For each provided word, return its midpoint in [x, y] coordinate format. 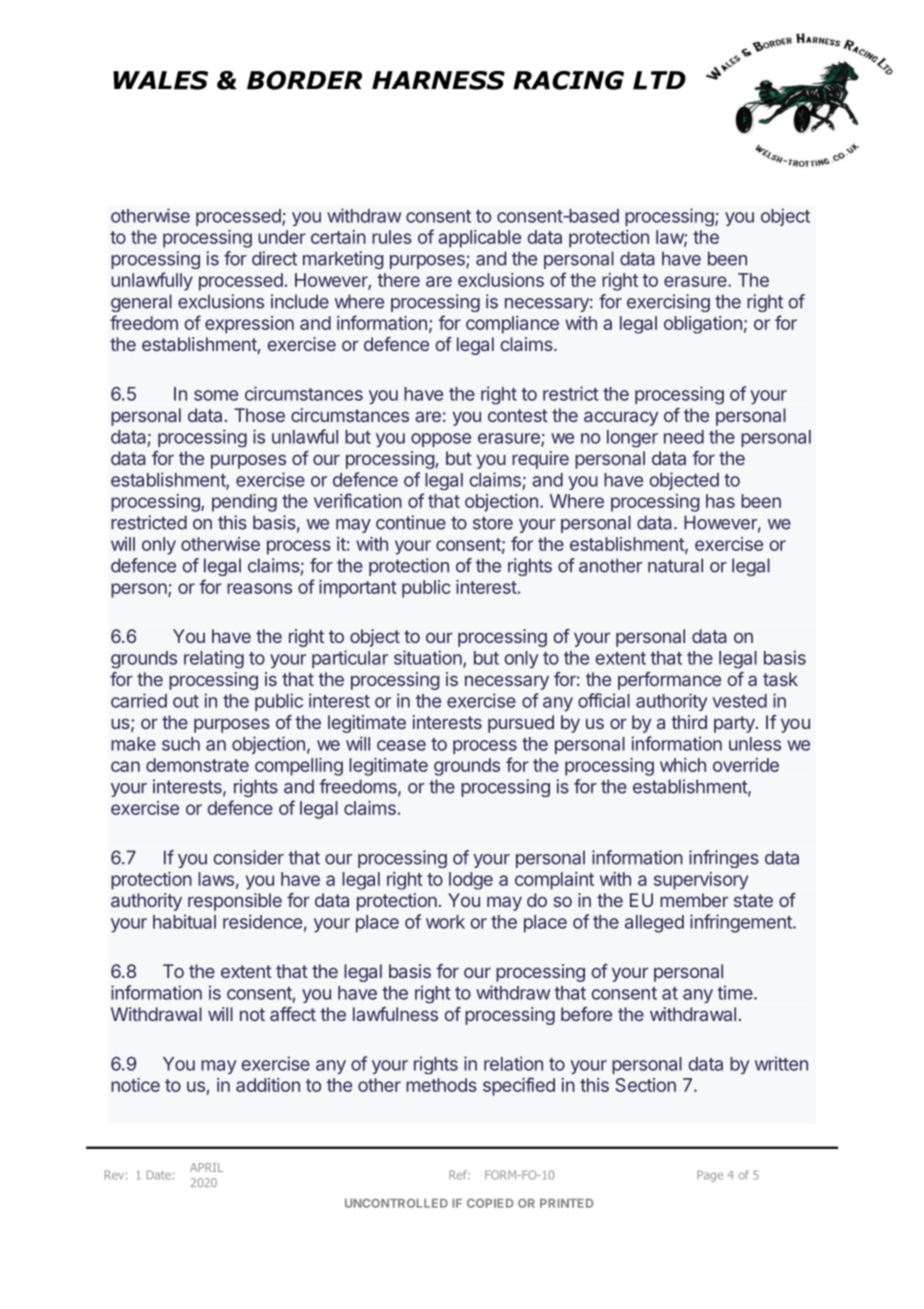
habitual [184, 921]
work [445, 922]
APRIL [206, 1167]
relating [214, 659]
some [216, 395]
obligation [703, 325]
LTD [659, 80]
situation [429, 658]
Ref [459, 1175]
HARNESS [438, 80]
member [694, 900]
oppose [441, 440]
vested [739, 701]
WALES [160, 80]
